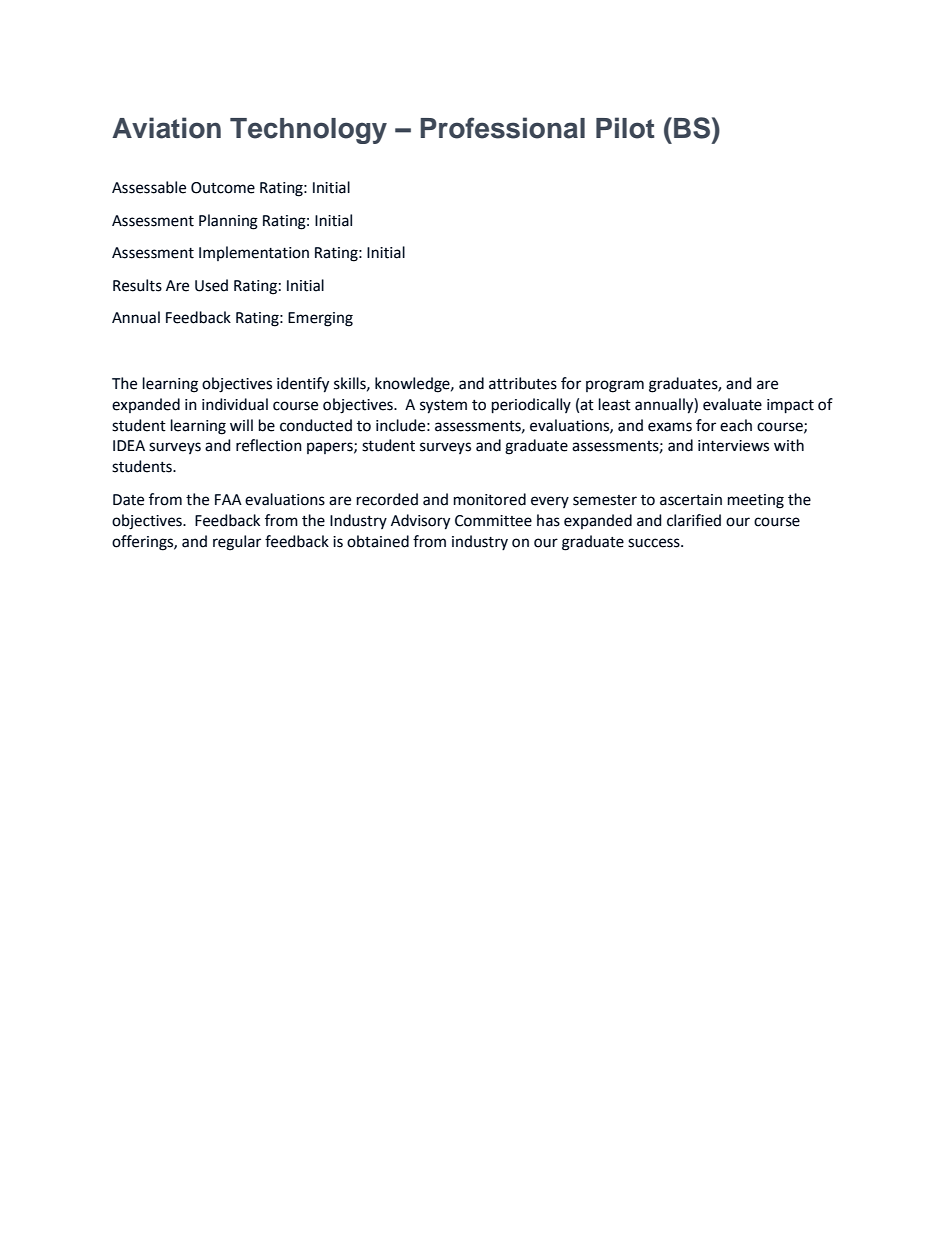 The height and width of the screenshot is (1233, 952). Describe the element at coordinates (211, 285) in the screenshot. I see `Used` at that location.
